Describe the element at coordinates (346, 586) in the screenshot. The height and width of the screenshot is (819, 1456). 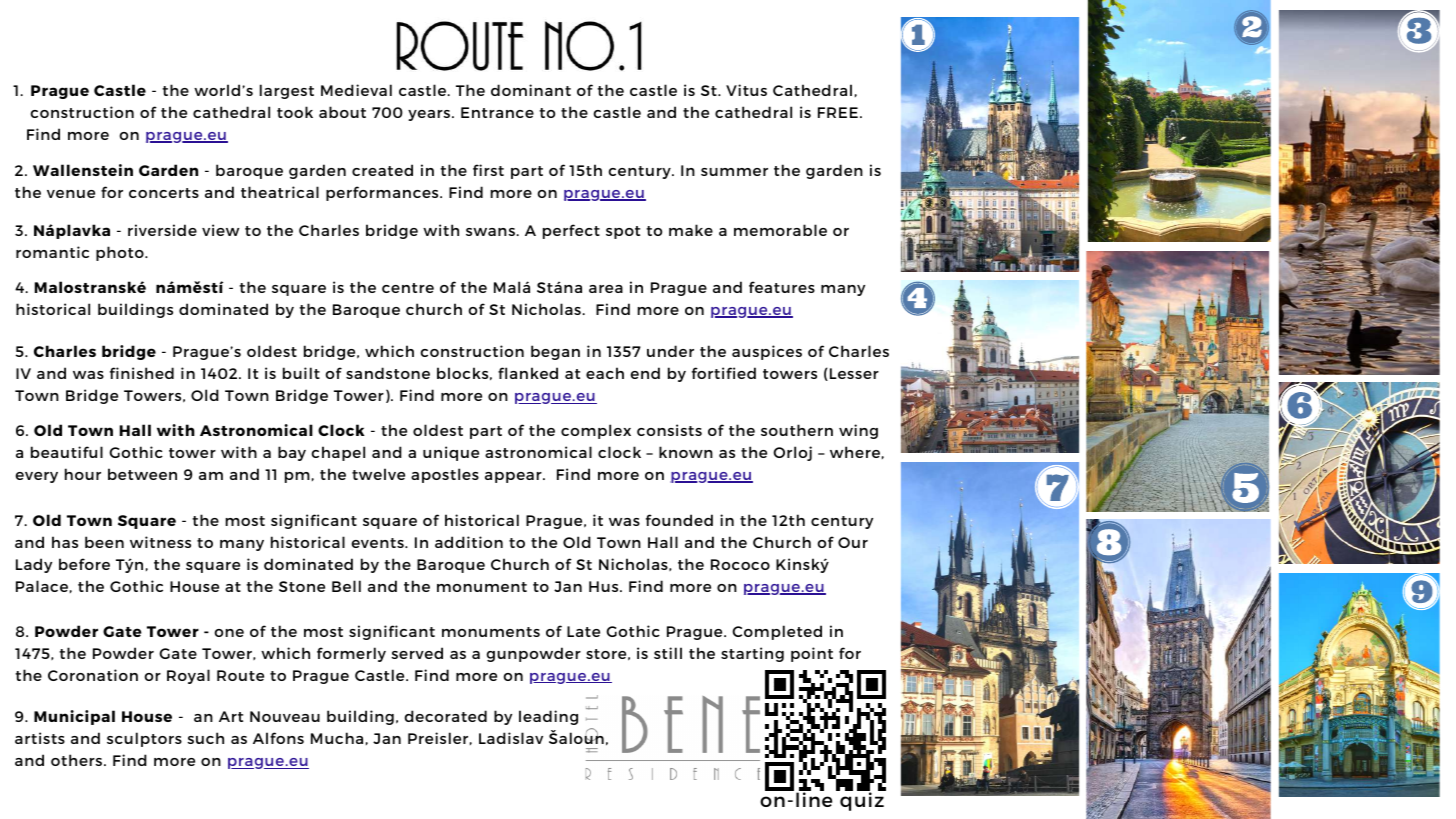
I see `Bell` at that location.
